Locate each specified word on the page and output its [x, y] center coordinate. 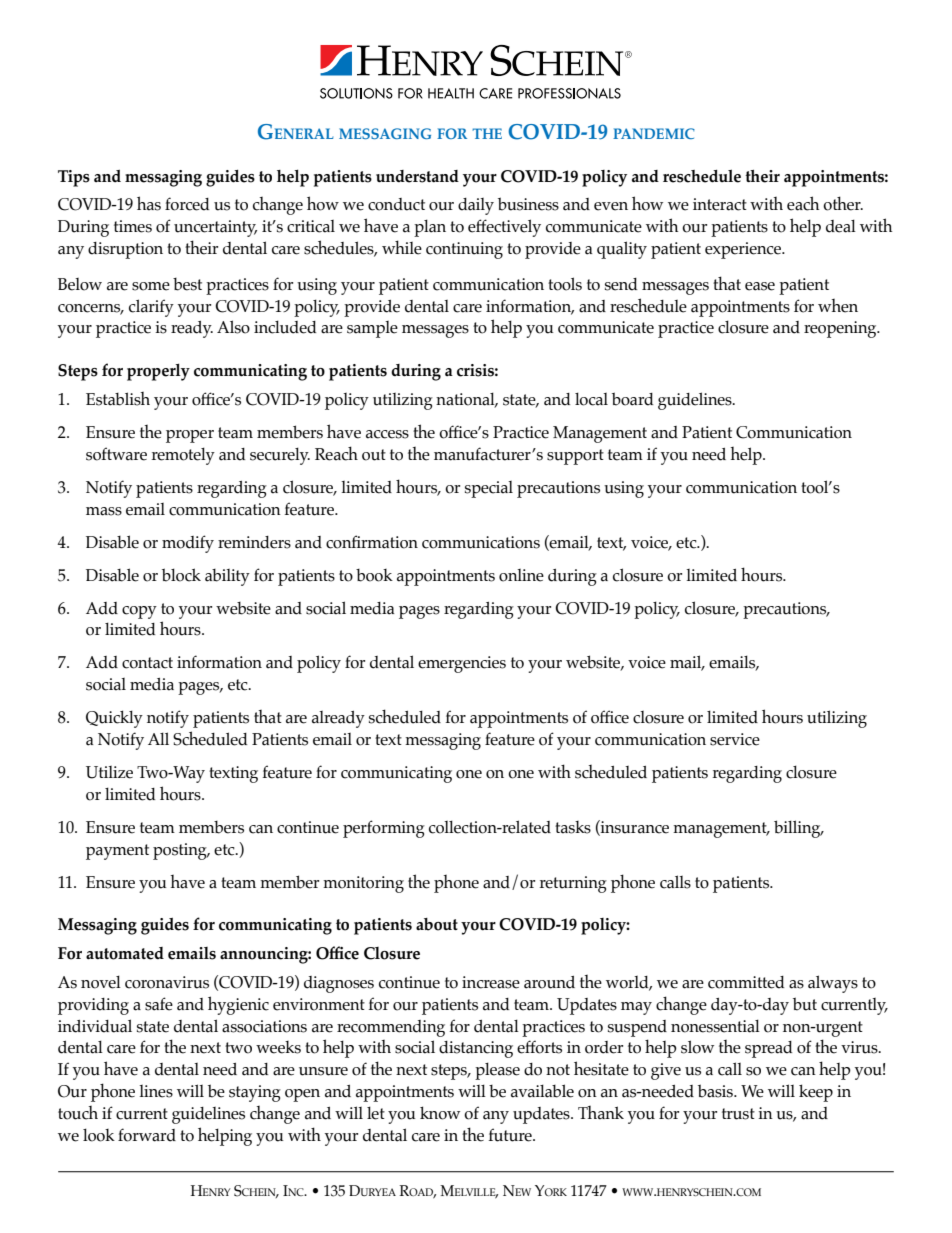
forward [147, 1135]
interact [720, 204]
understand [417, 176]
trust [738, 1114]
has [149, 203]
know [440, 1113]
